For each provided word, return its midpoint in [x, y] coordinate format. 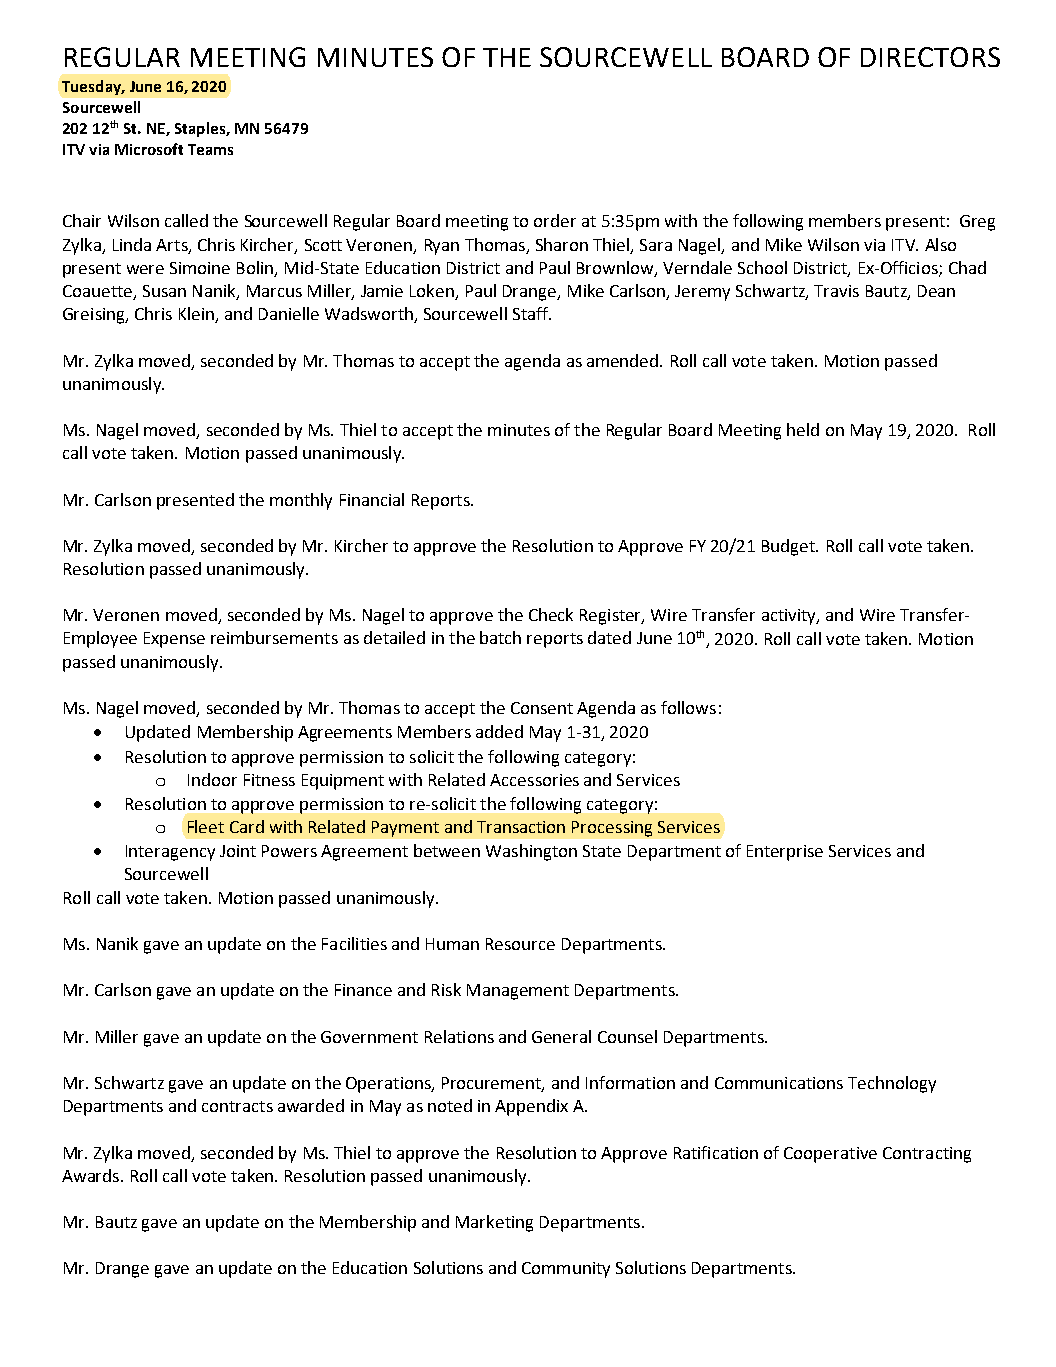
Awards [92, 1175]
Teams [210, 149]
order [555, 220]
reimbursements [274, 637]
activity [790, 617]
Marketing [494, 1223]
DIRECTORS [930, 57]
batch [500, 637]
